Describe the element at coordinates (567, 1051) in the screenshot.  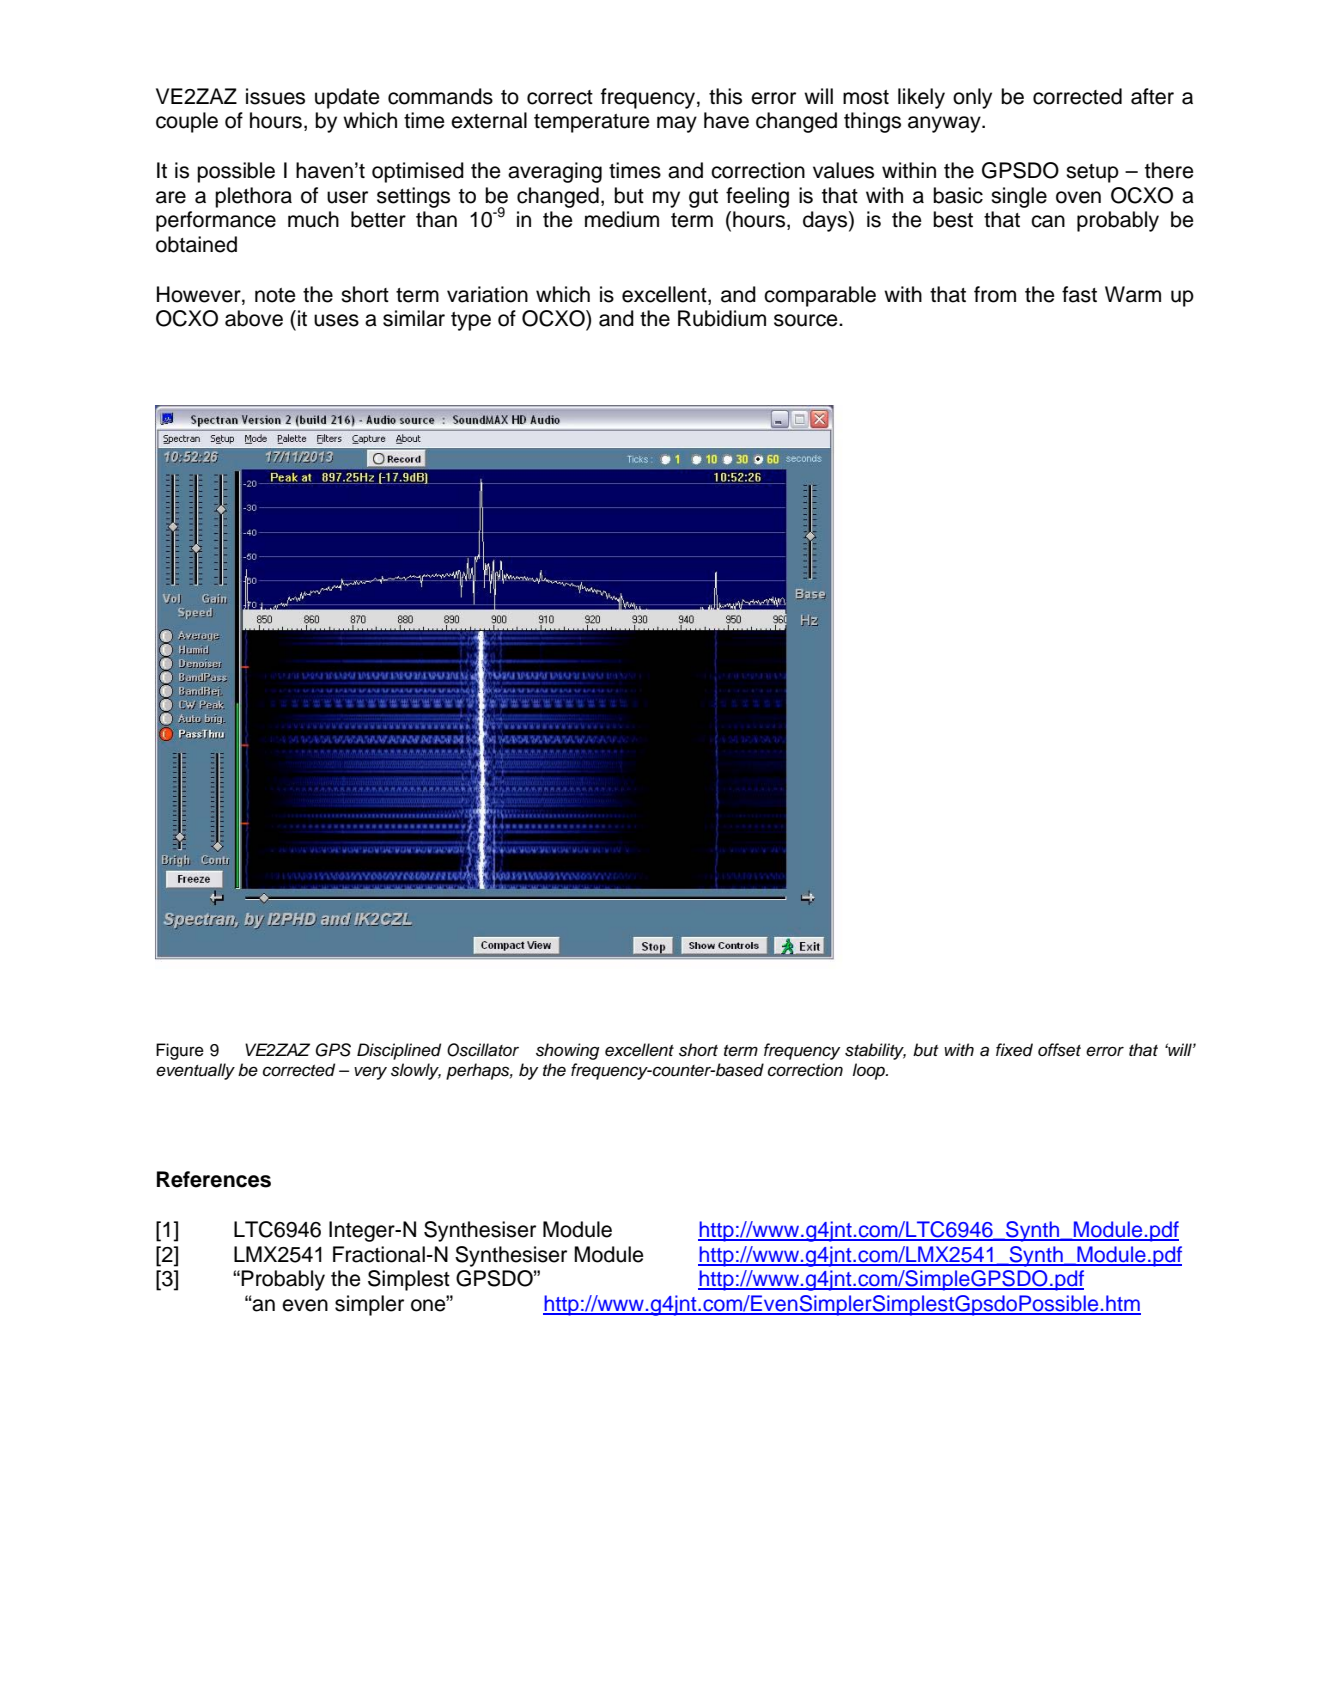
I see `showing` at that location.
